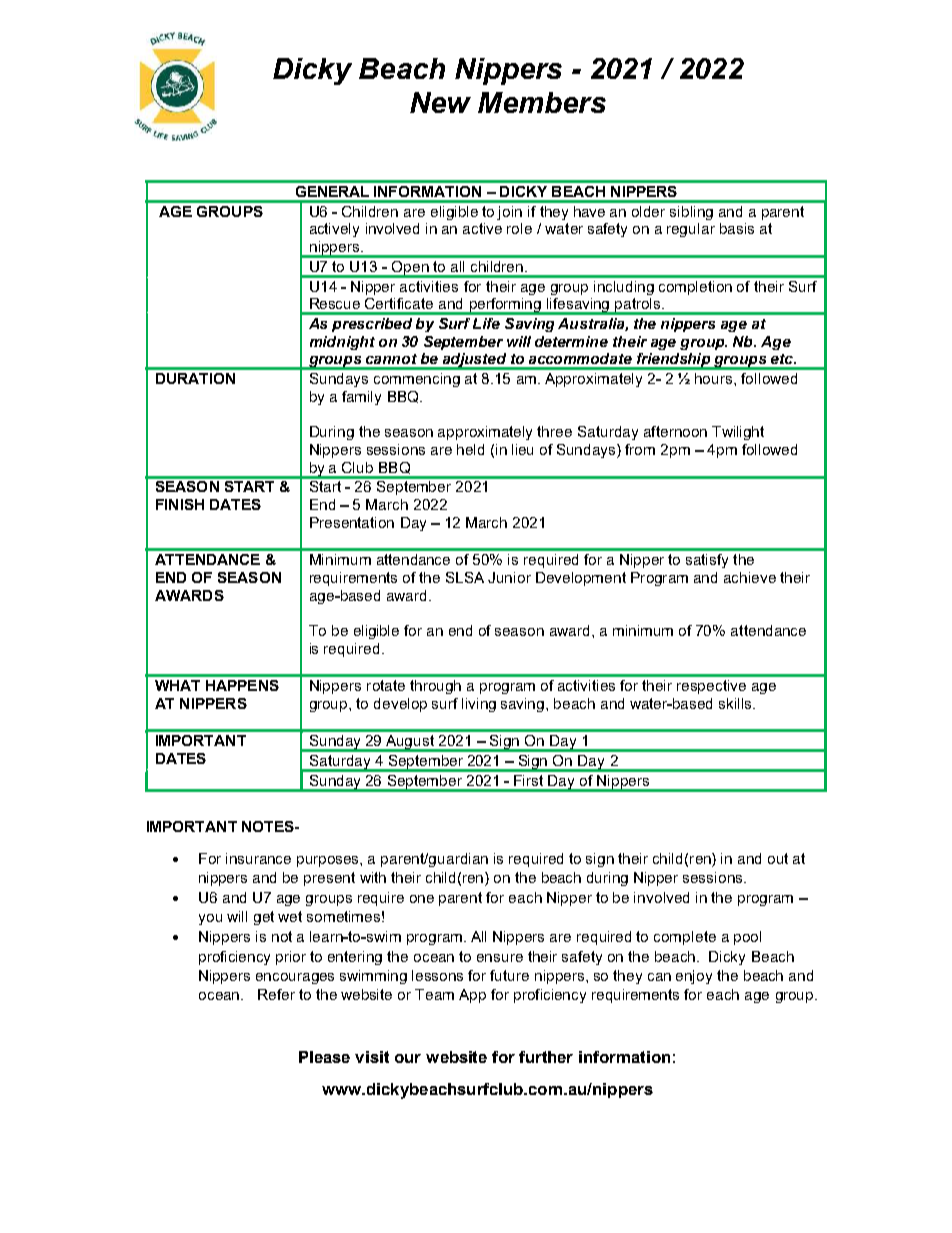  Describe the element at coordinates (440, 102) in the image. I see `New` at that location.
